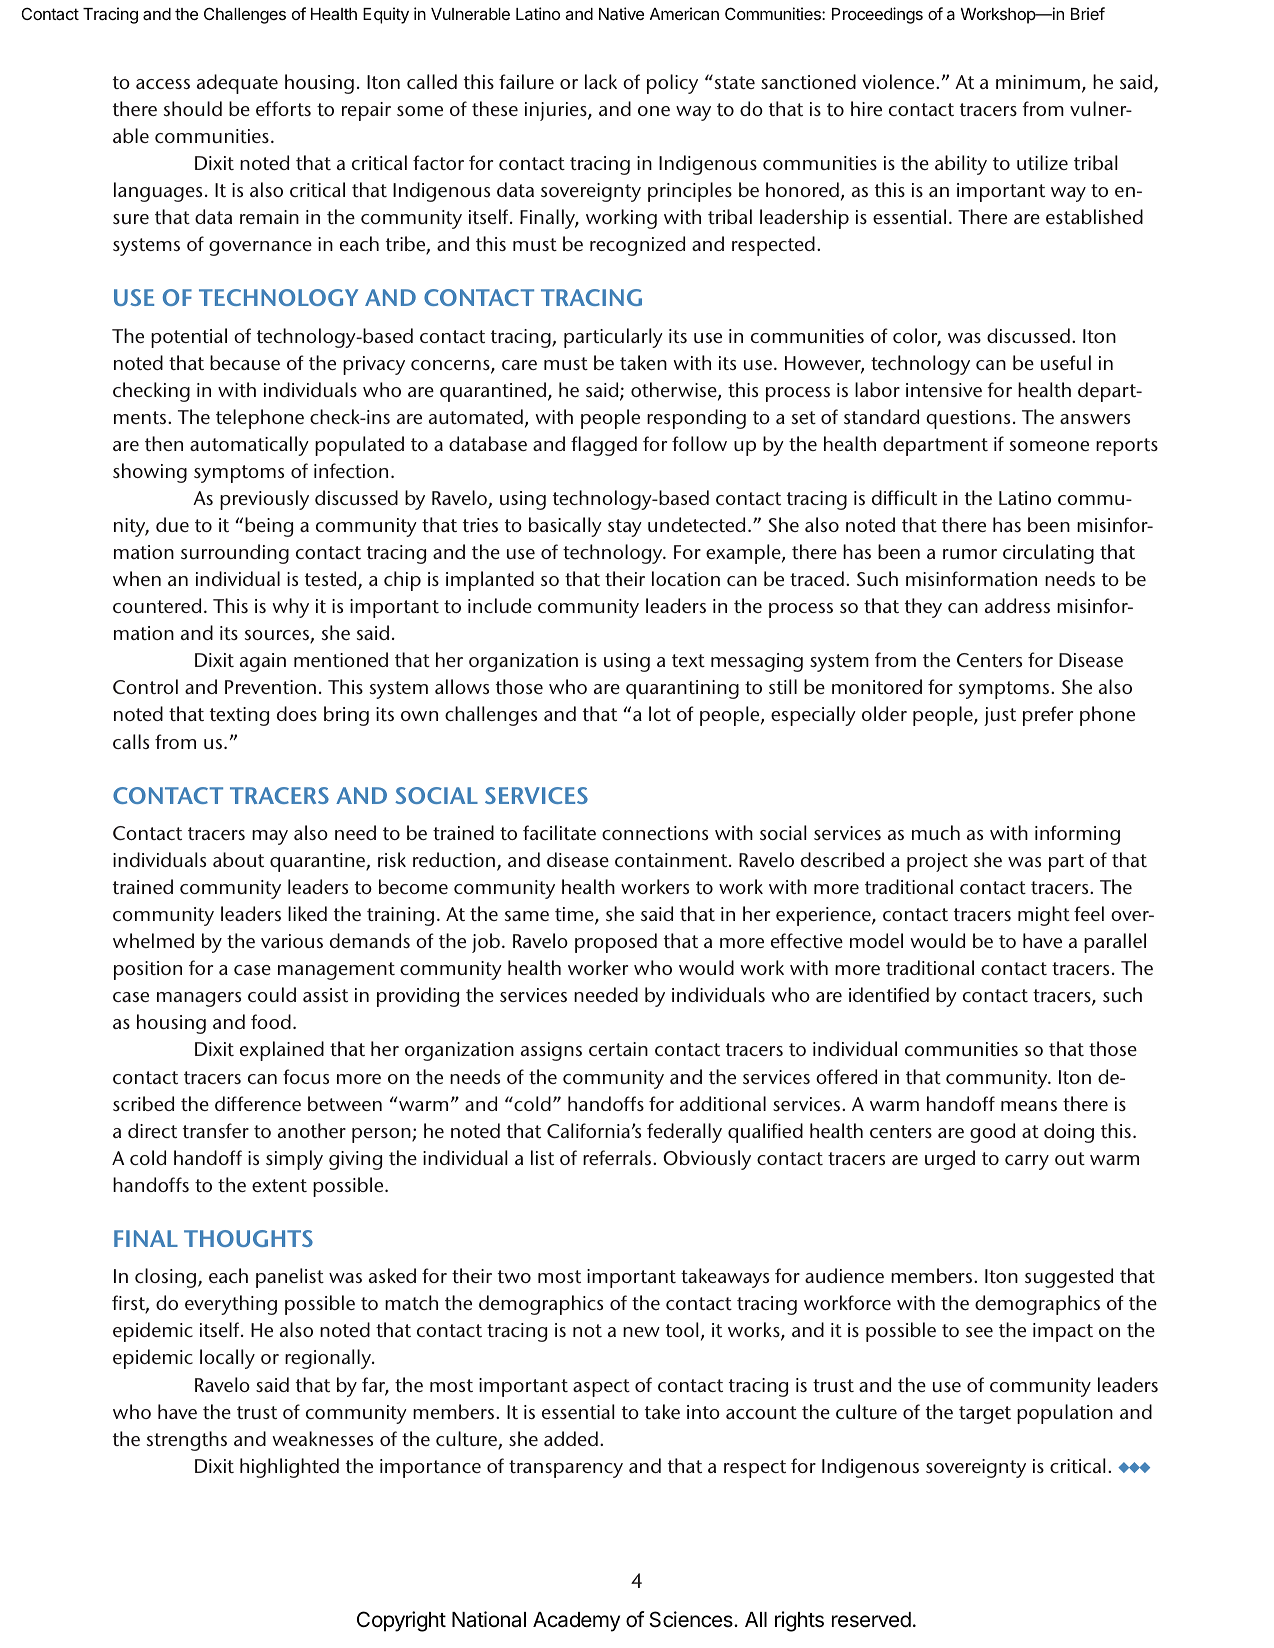 This screenshot has width=1274, height=1648. I want to click on again, so click(263, 662).
